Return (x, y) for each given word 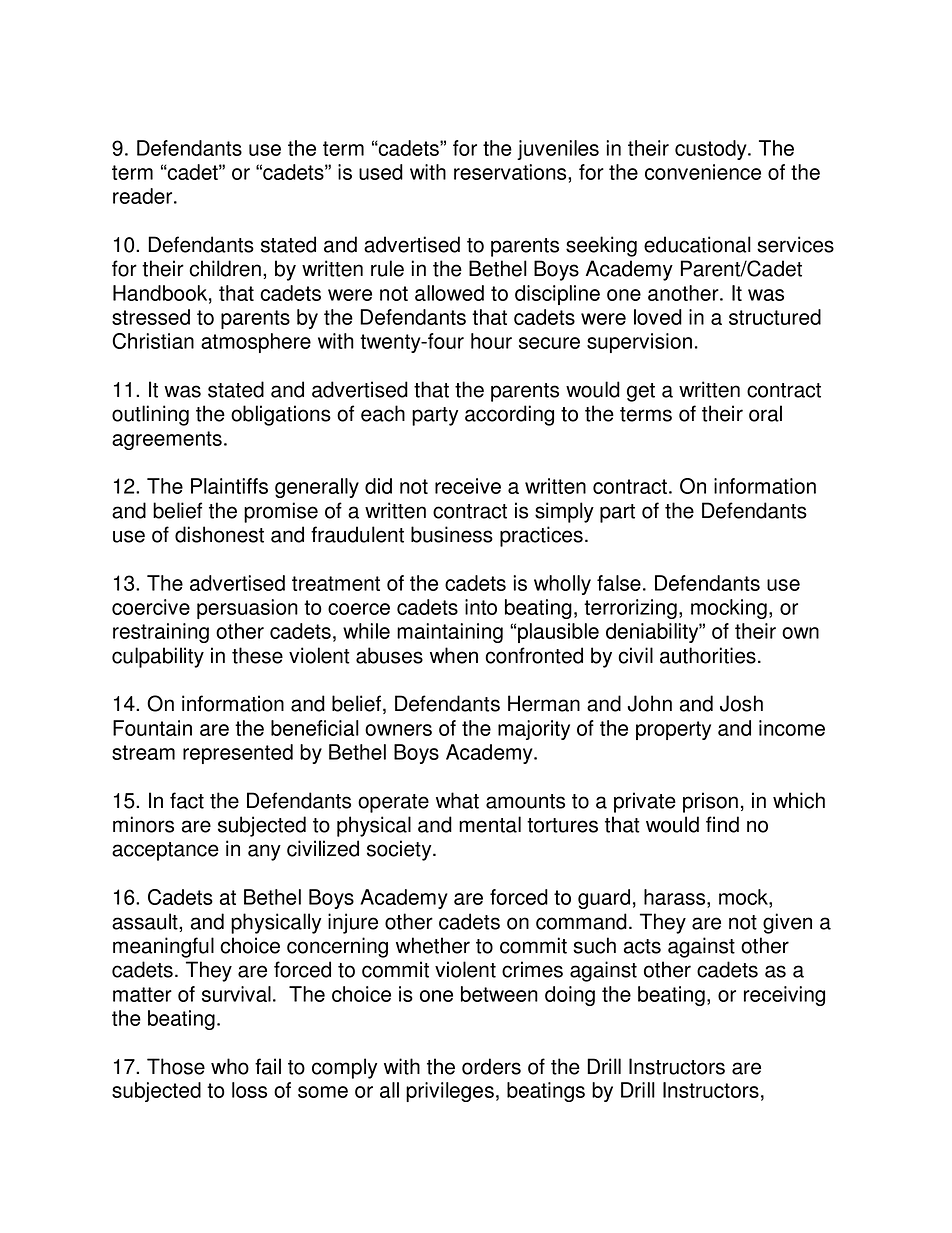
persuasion (247, 609)
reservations (511, 172)
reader (144, 196)
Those (176, 1066)
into (481, 607)
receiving (784, 996)
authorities (708, 655)
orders (491, 1066)
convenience (703, 172)
